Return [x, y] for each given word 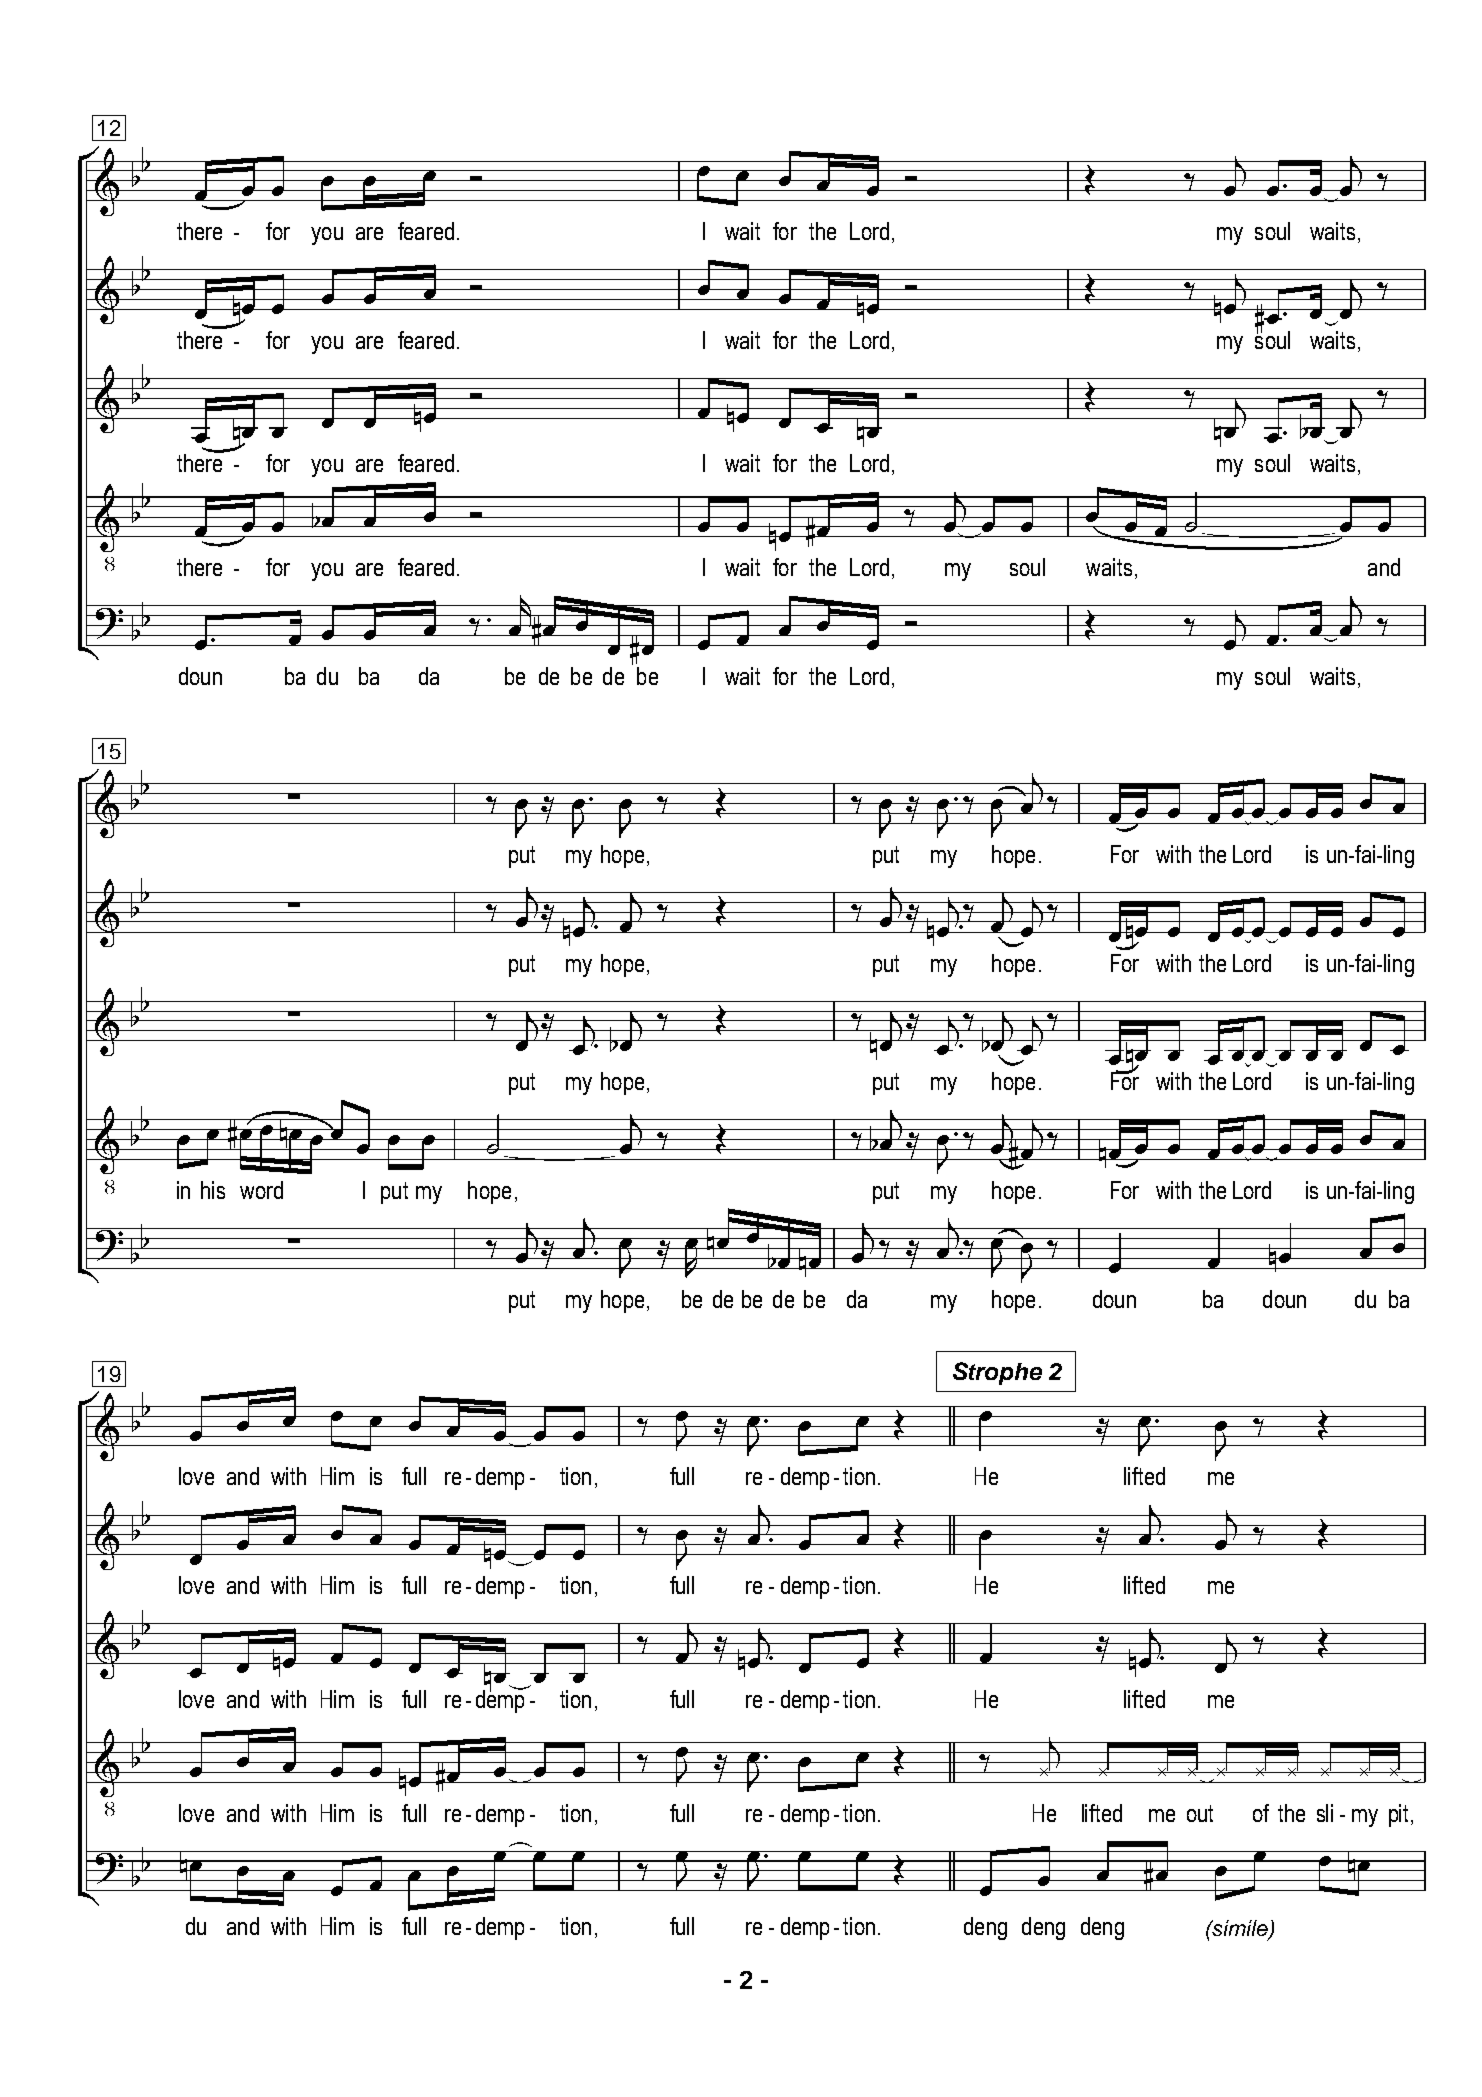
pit [1400, 1815]
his [213, 1190]
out [1200, 1813]
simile [1240, 1929]
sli [1325, 1813]
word [261, 1190]
